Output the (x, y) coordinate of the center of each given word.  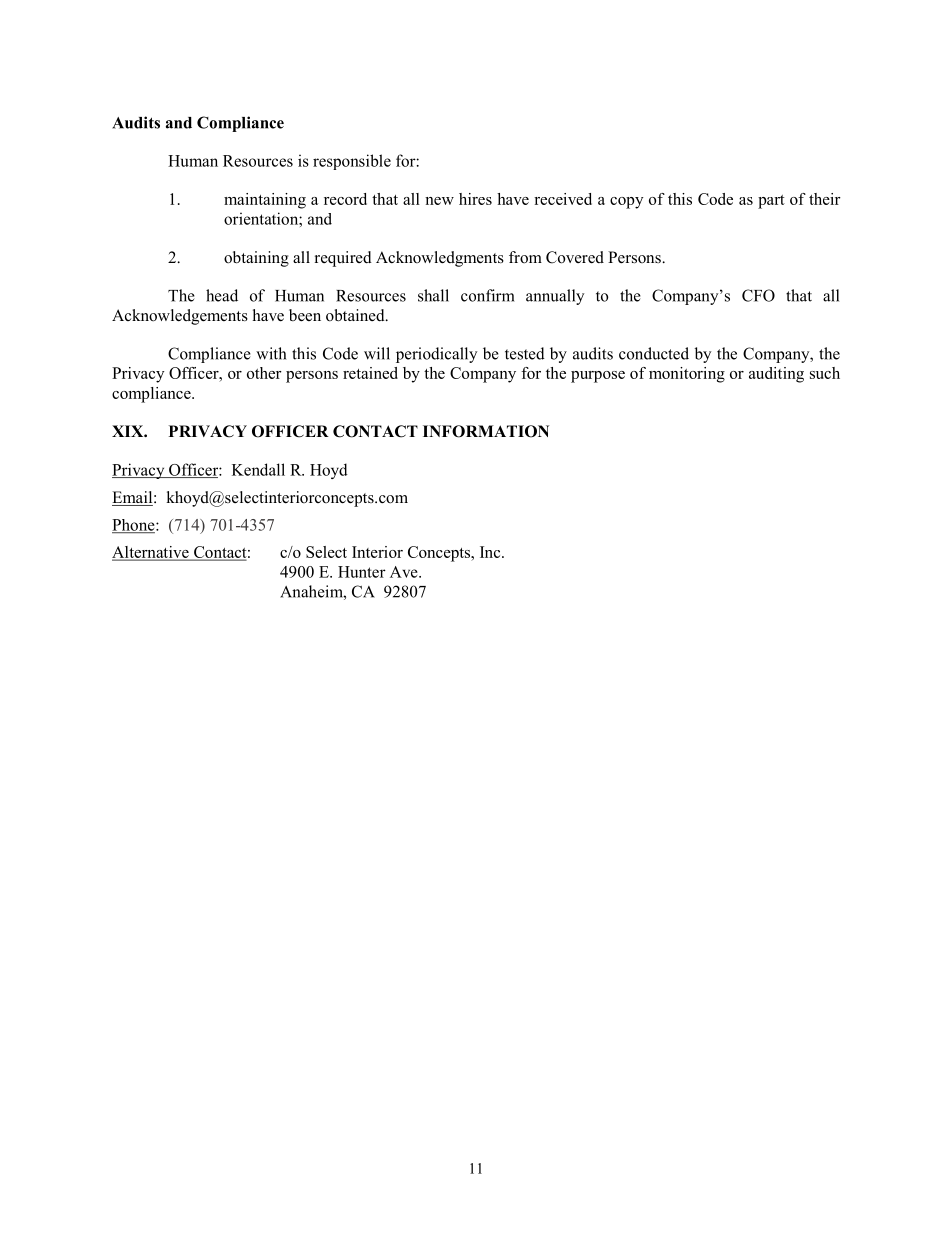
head (222, 295)
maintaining (265, 201)
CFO (758, 295)
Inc (491, 552)
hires (475, 199)
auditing (776, 375)
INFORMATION (486, 431)
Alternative (151, 553)
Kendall (258, 469)
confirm (488, 295)
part (771, 202)
